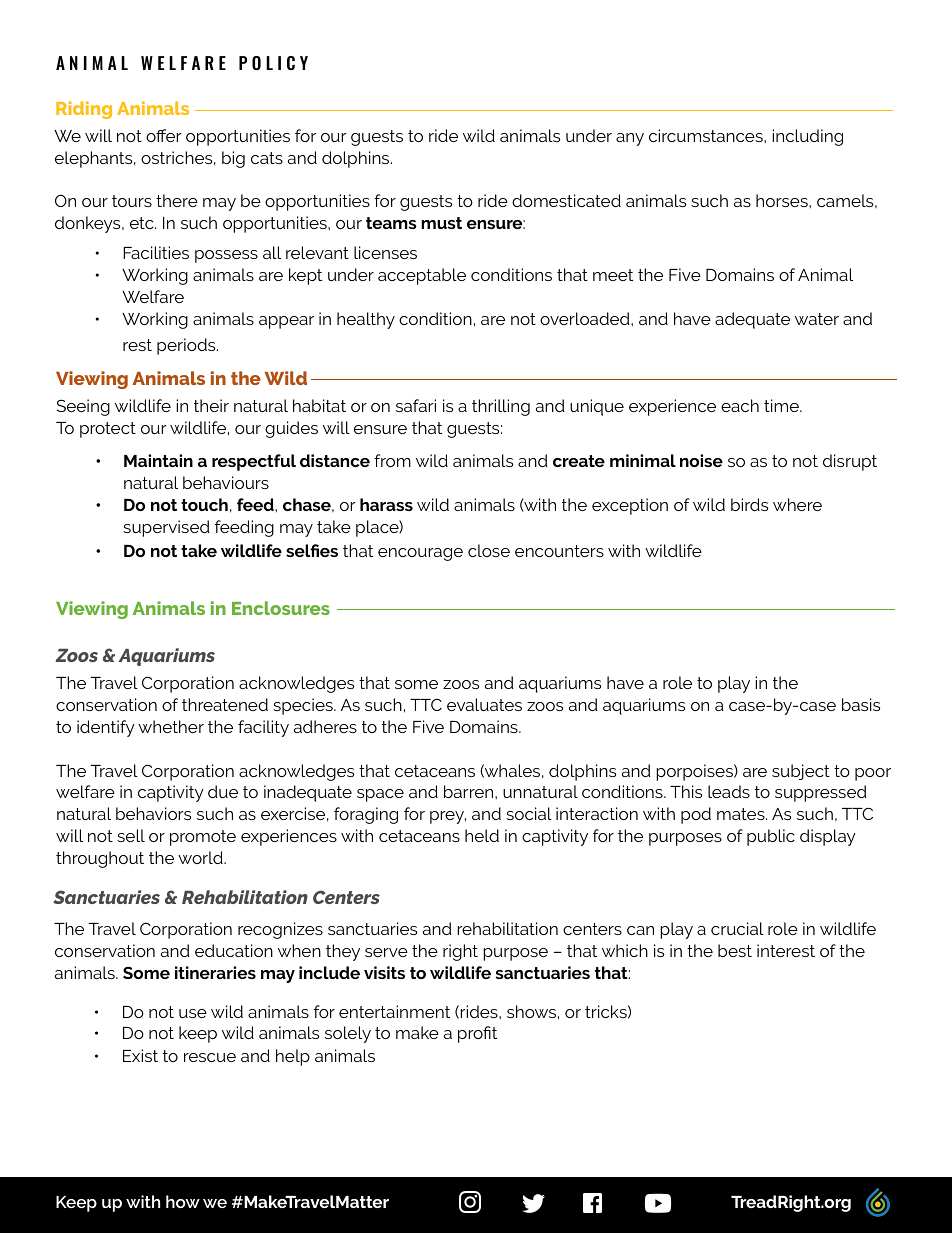 The height and width of the screenshot is (1233, 952). What do you see at coordinates (193, 1013) in the screenshot?
I see `use` at bounding box center [193, 1013].
